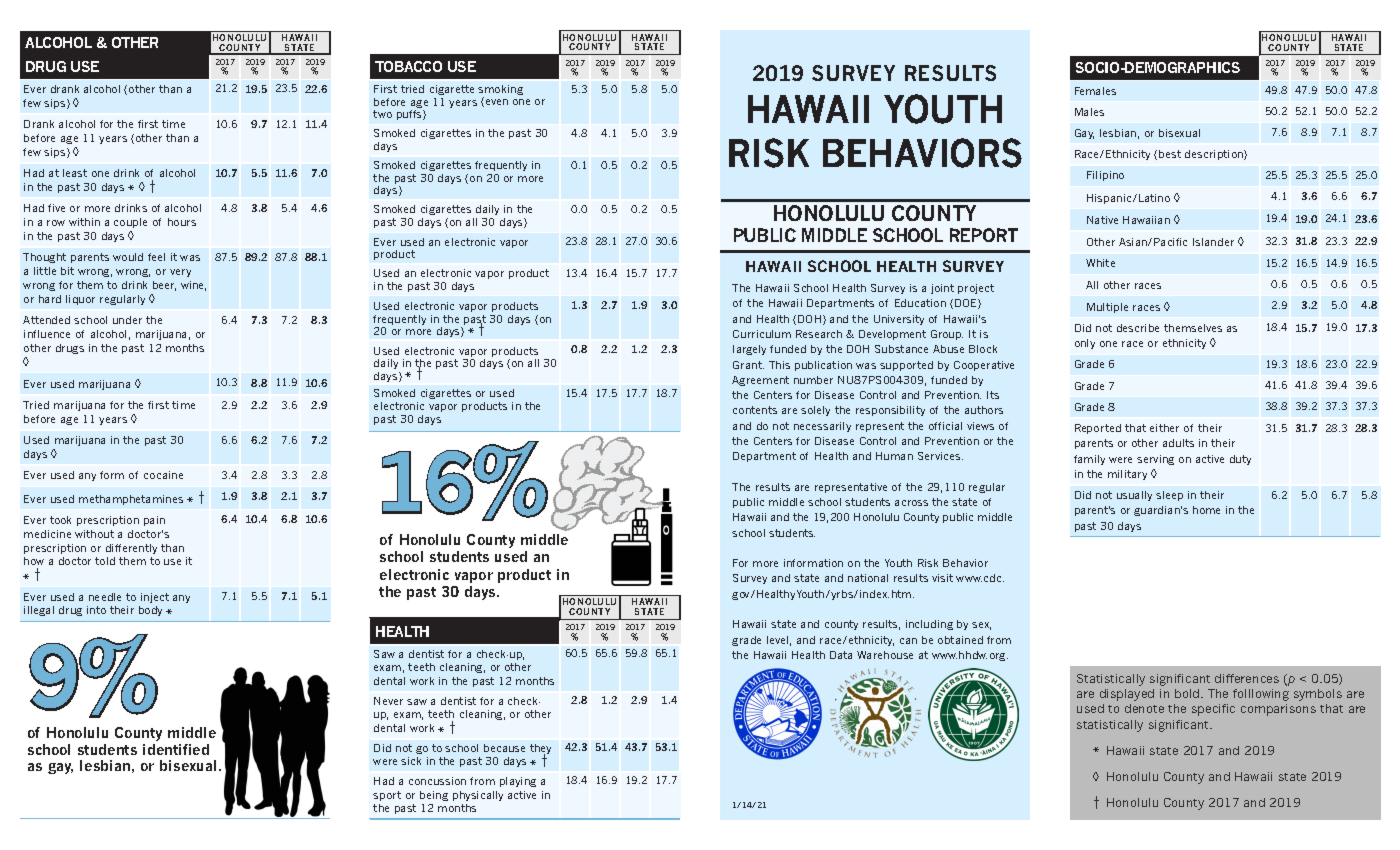 This image has height=850, width=1400. What do you see at coordinates (382, 114) in the image?
I see `two` at bounding box center [382, 114].
